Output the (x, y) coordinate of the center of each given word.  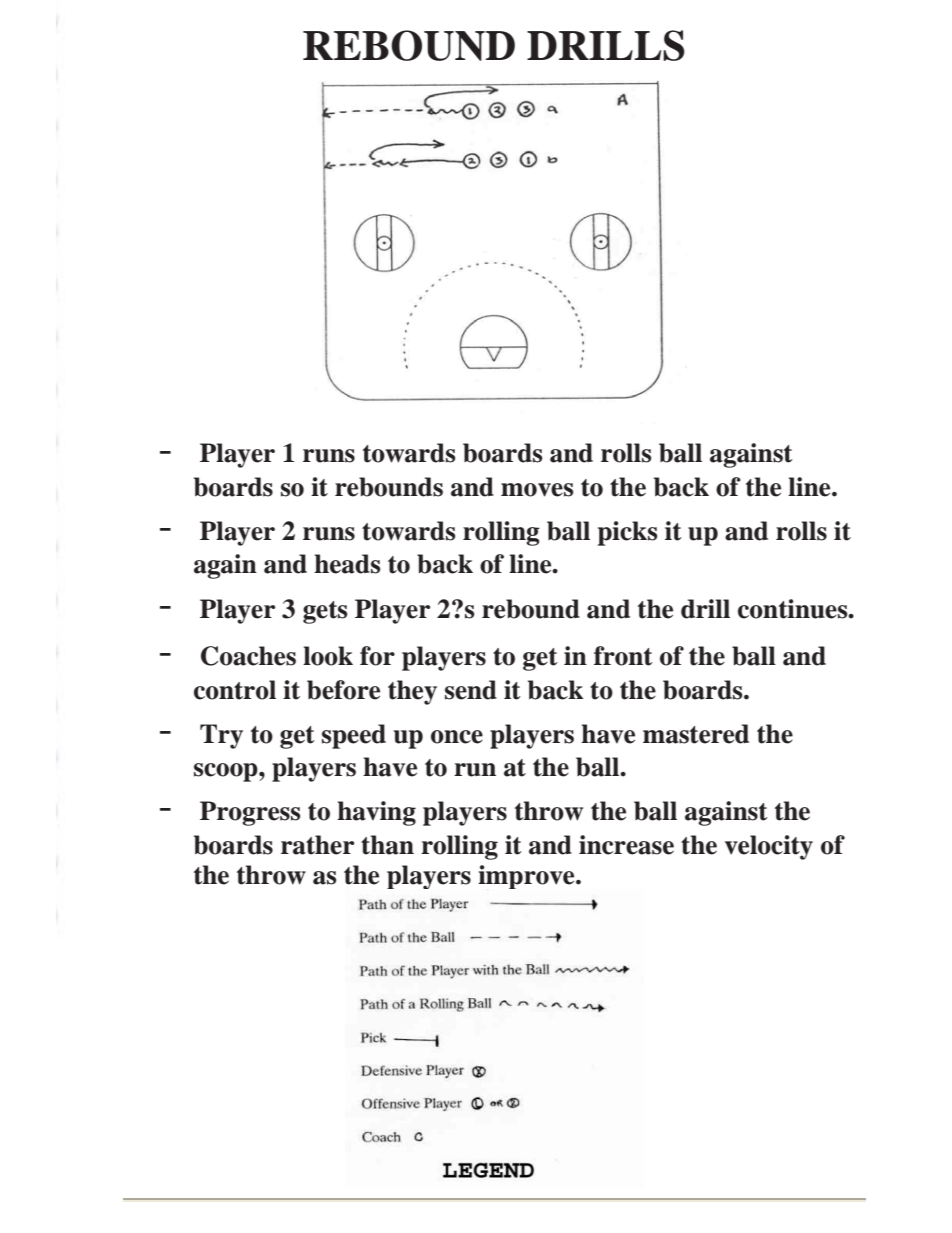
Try (221, 736)
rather (317, 845)
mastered (696, 734)
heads (347, 564)
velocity (769, 847)
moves (537, 490)
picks (627, 533)
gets (325, 612)
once (457, 737)
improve (527, 877)
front (623, 656)
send (471, 690)
